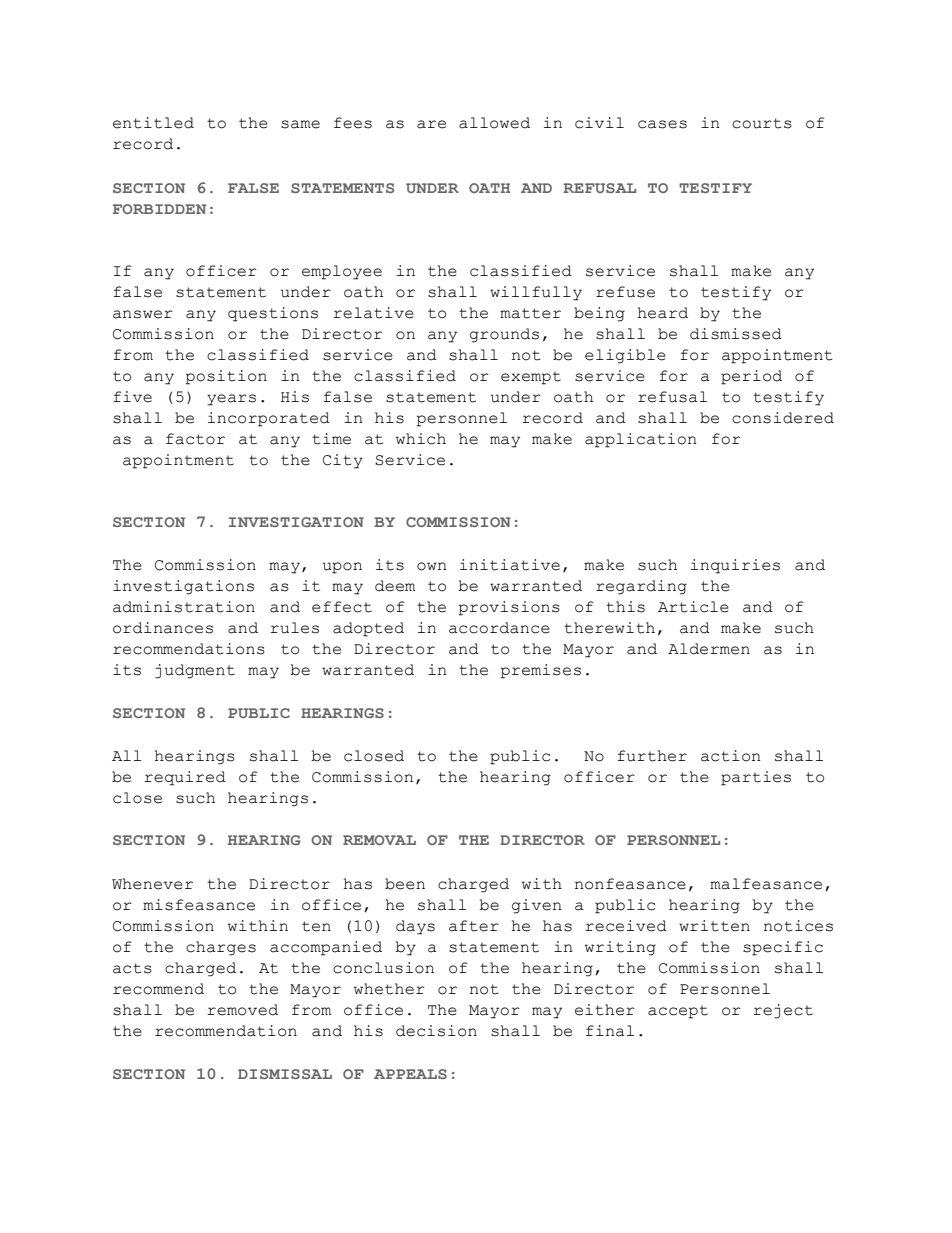  What do you see at coordinates (153, 123) in the screenshot?
I see `entitled` at bounding box center [153, 123].
